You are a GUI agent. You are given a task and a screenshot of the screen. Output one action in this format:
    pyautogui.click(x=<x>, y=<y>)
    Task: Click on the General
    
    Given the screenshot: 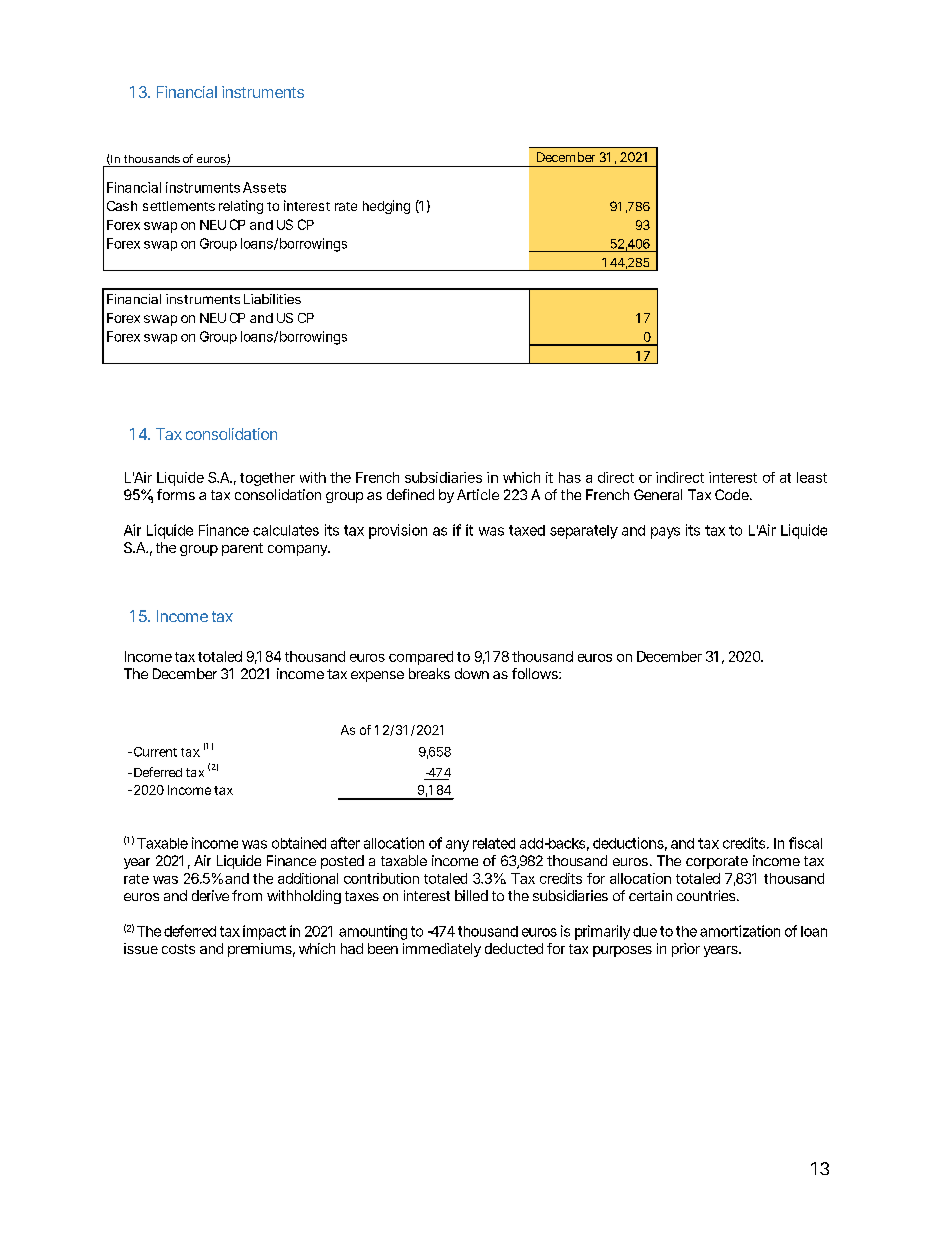 What is the action you would take?
    pyautogui.click(x=658, y=494)
